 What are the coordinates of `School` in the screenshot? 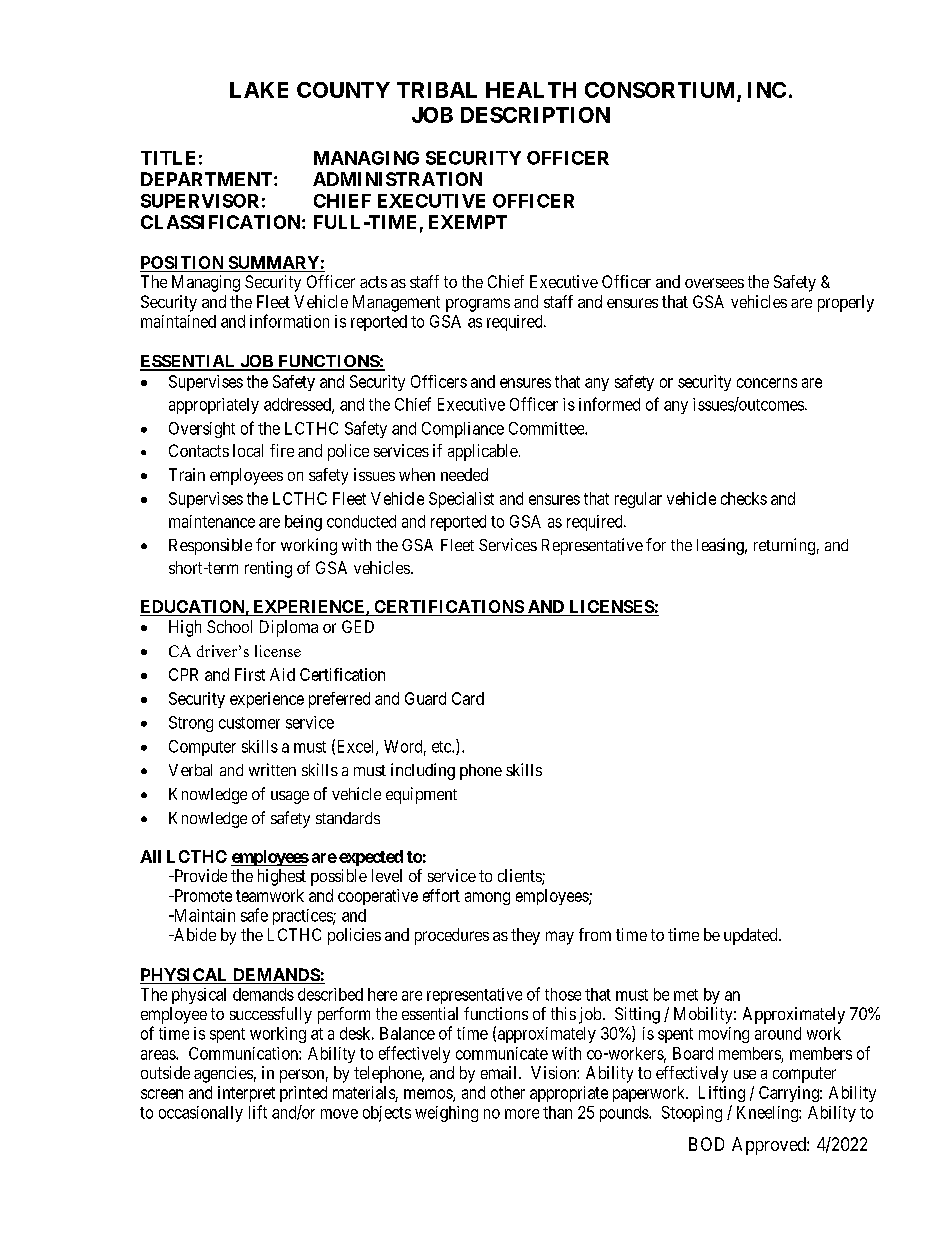 It's located at (229, 626).
